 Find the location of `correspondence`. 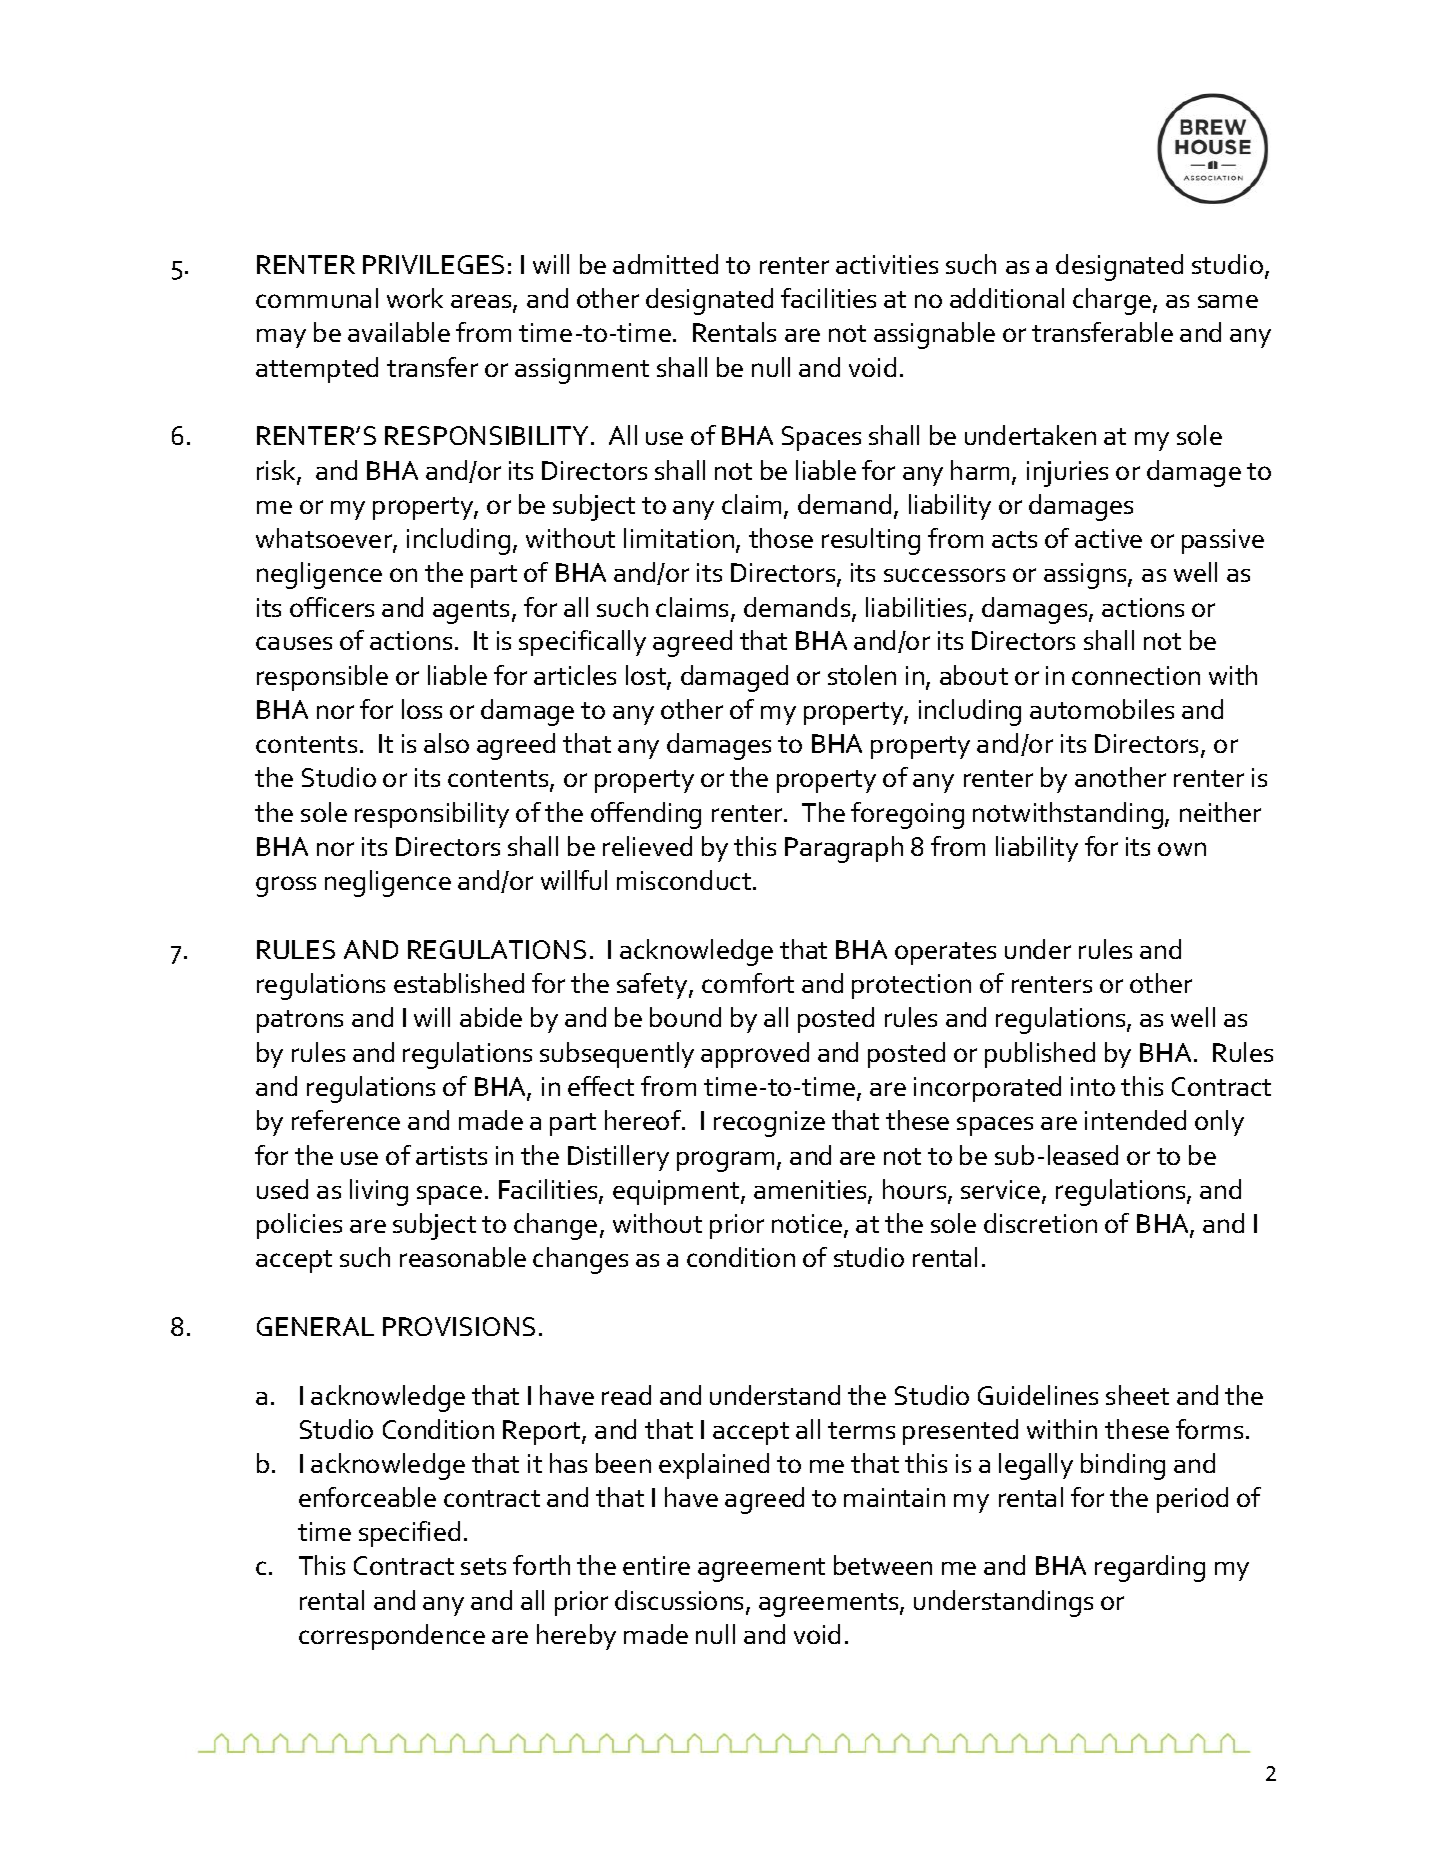

correspondence is located at coordinates (392, 1637).
